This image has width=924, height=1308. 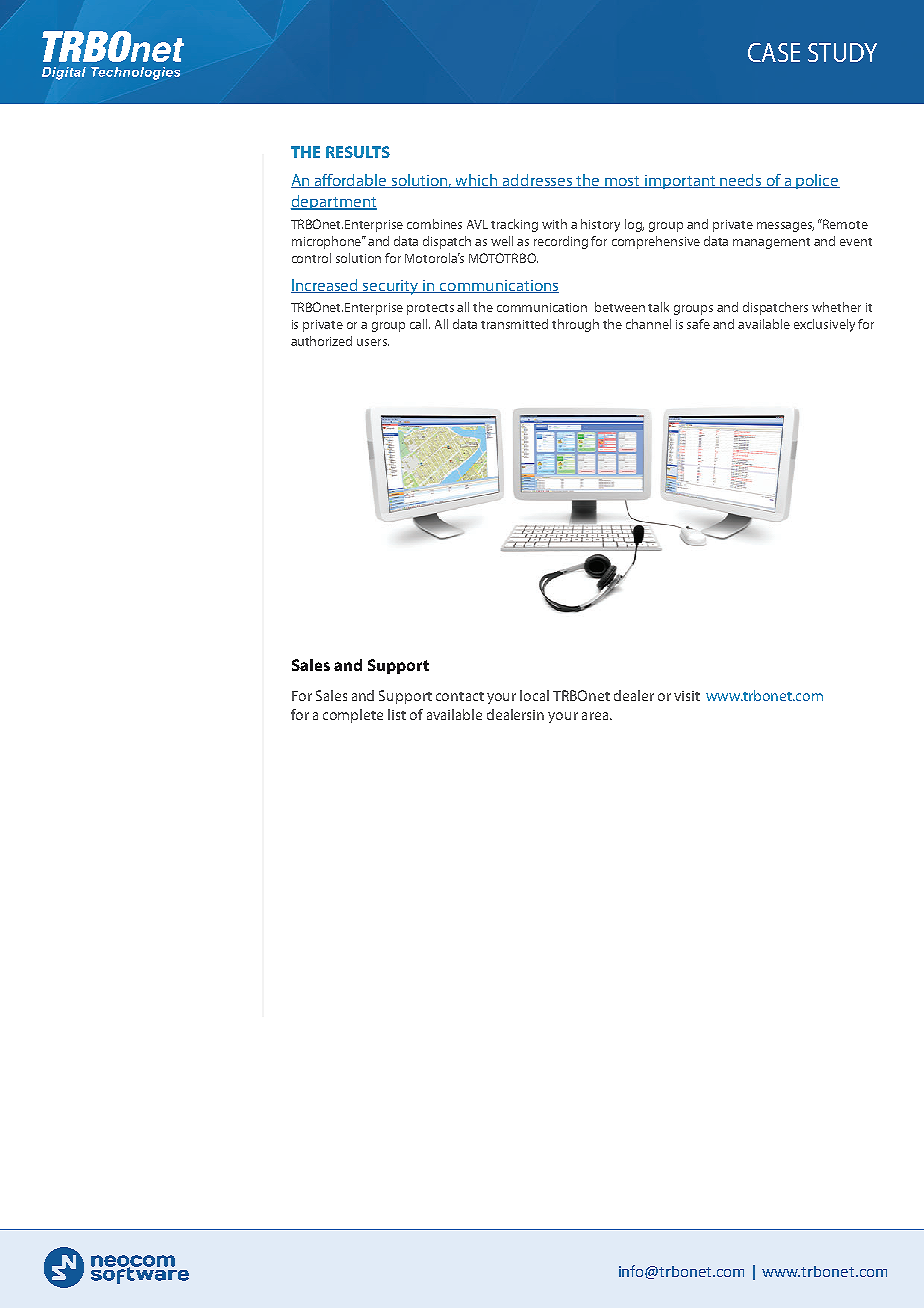 What do you see at coordinates (620, 307) in the image?
I see `between` at bounding box center [620, 307].
